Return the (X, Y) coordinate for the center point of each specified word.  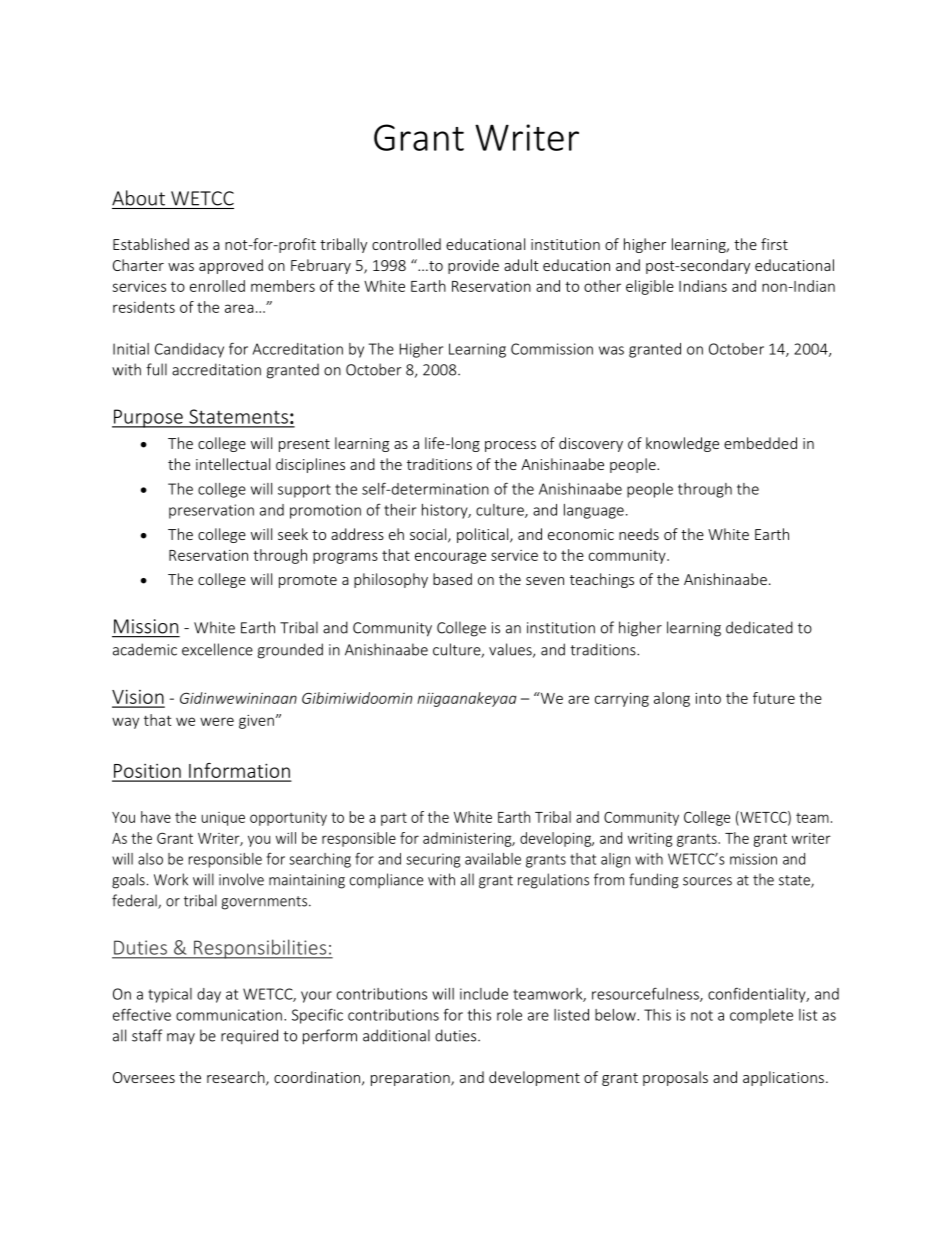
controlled (406, 244)
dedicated (759, 627)
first (774, 244)
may (181, 1039)
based (452, 579)
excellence (217, 649)
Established (151, 244)
